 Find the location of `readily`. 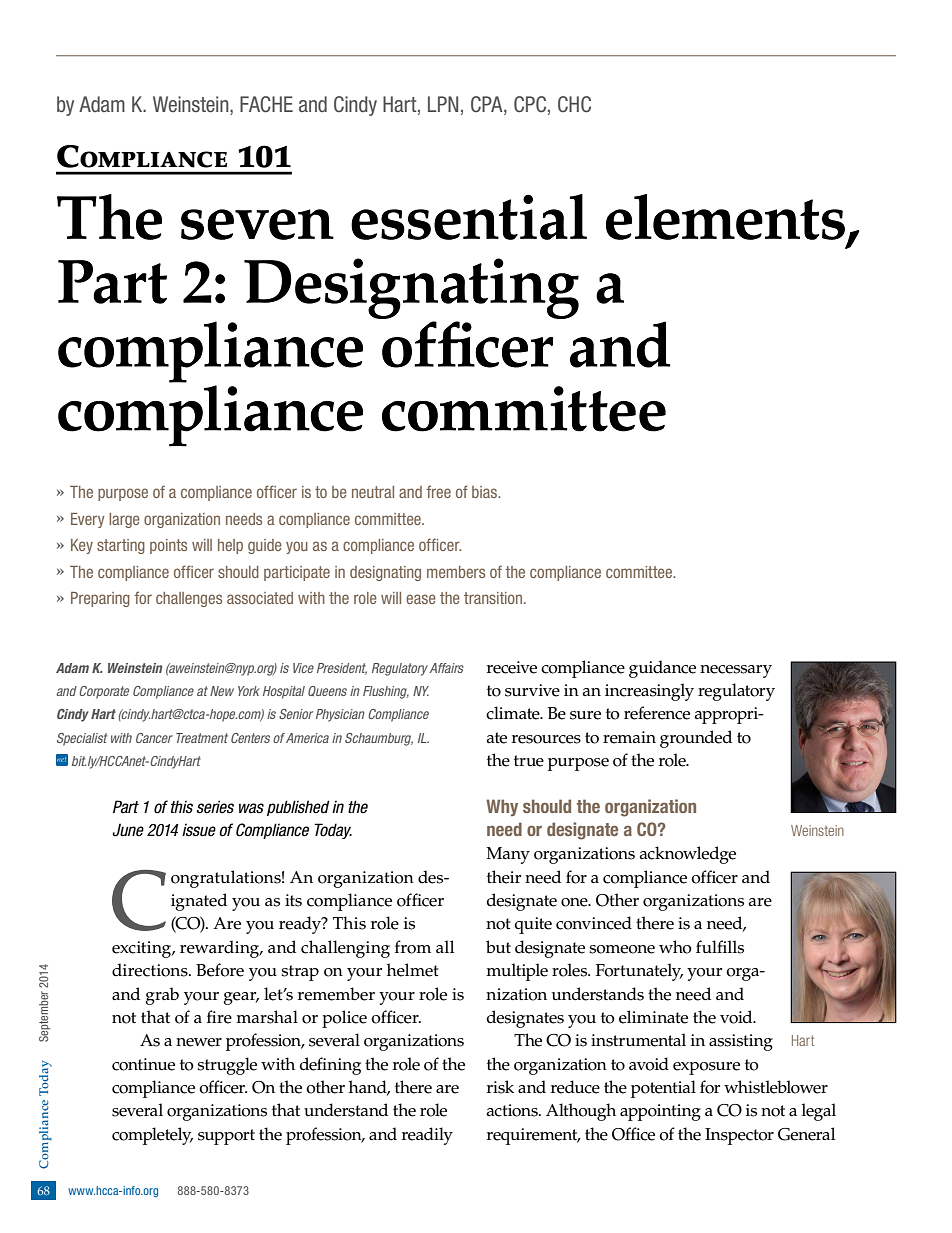

readily is located at coordinates (427, 1136).
